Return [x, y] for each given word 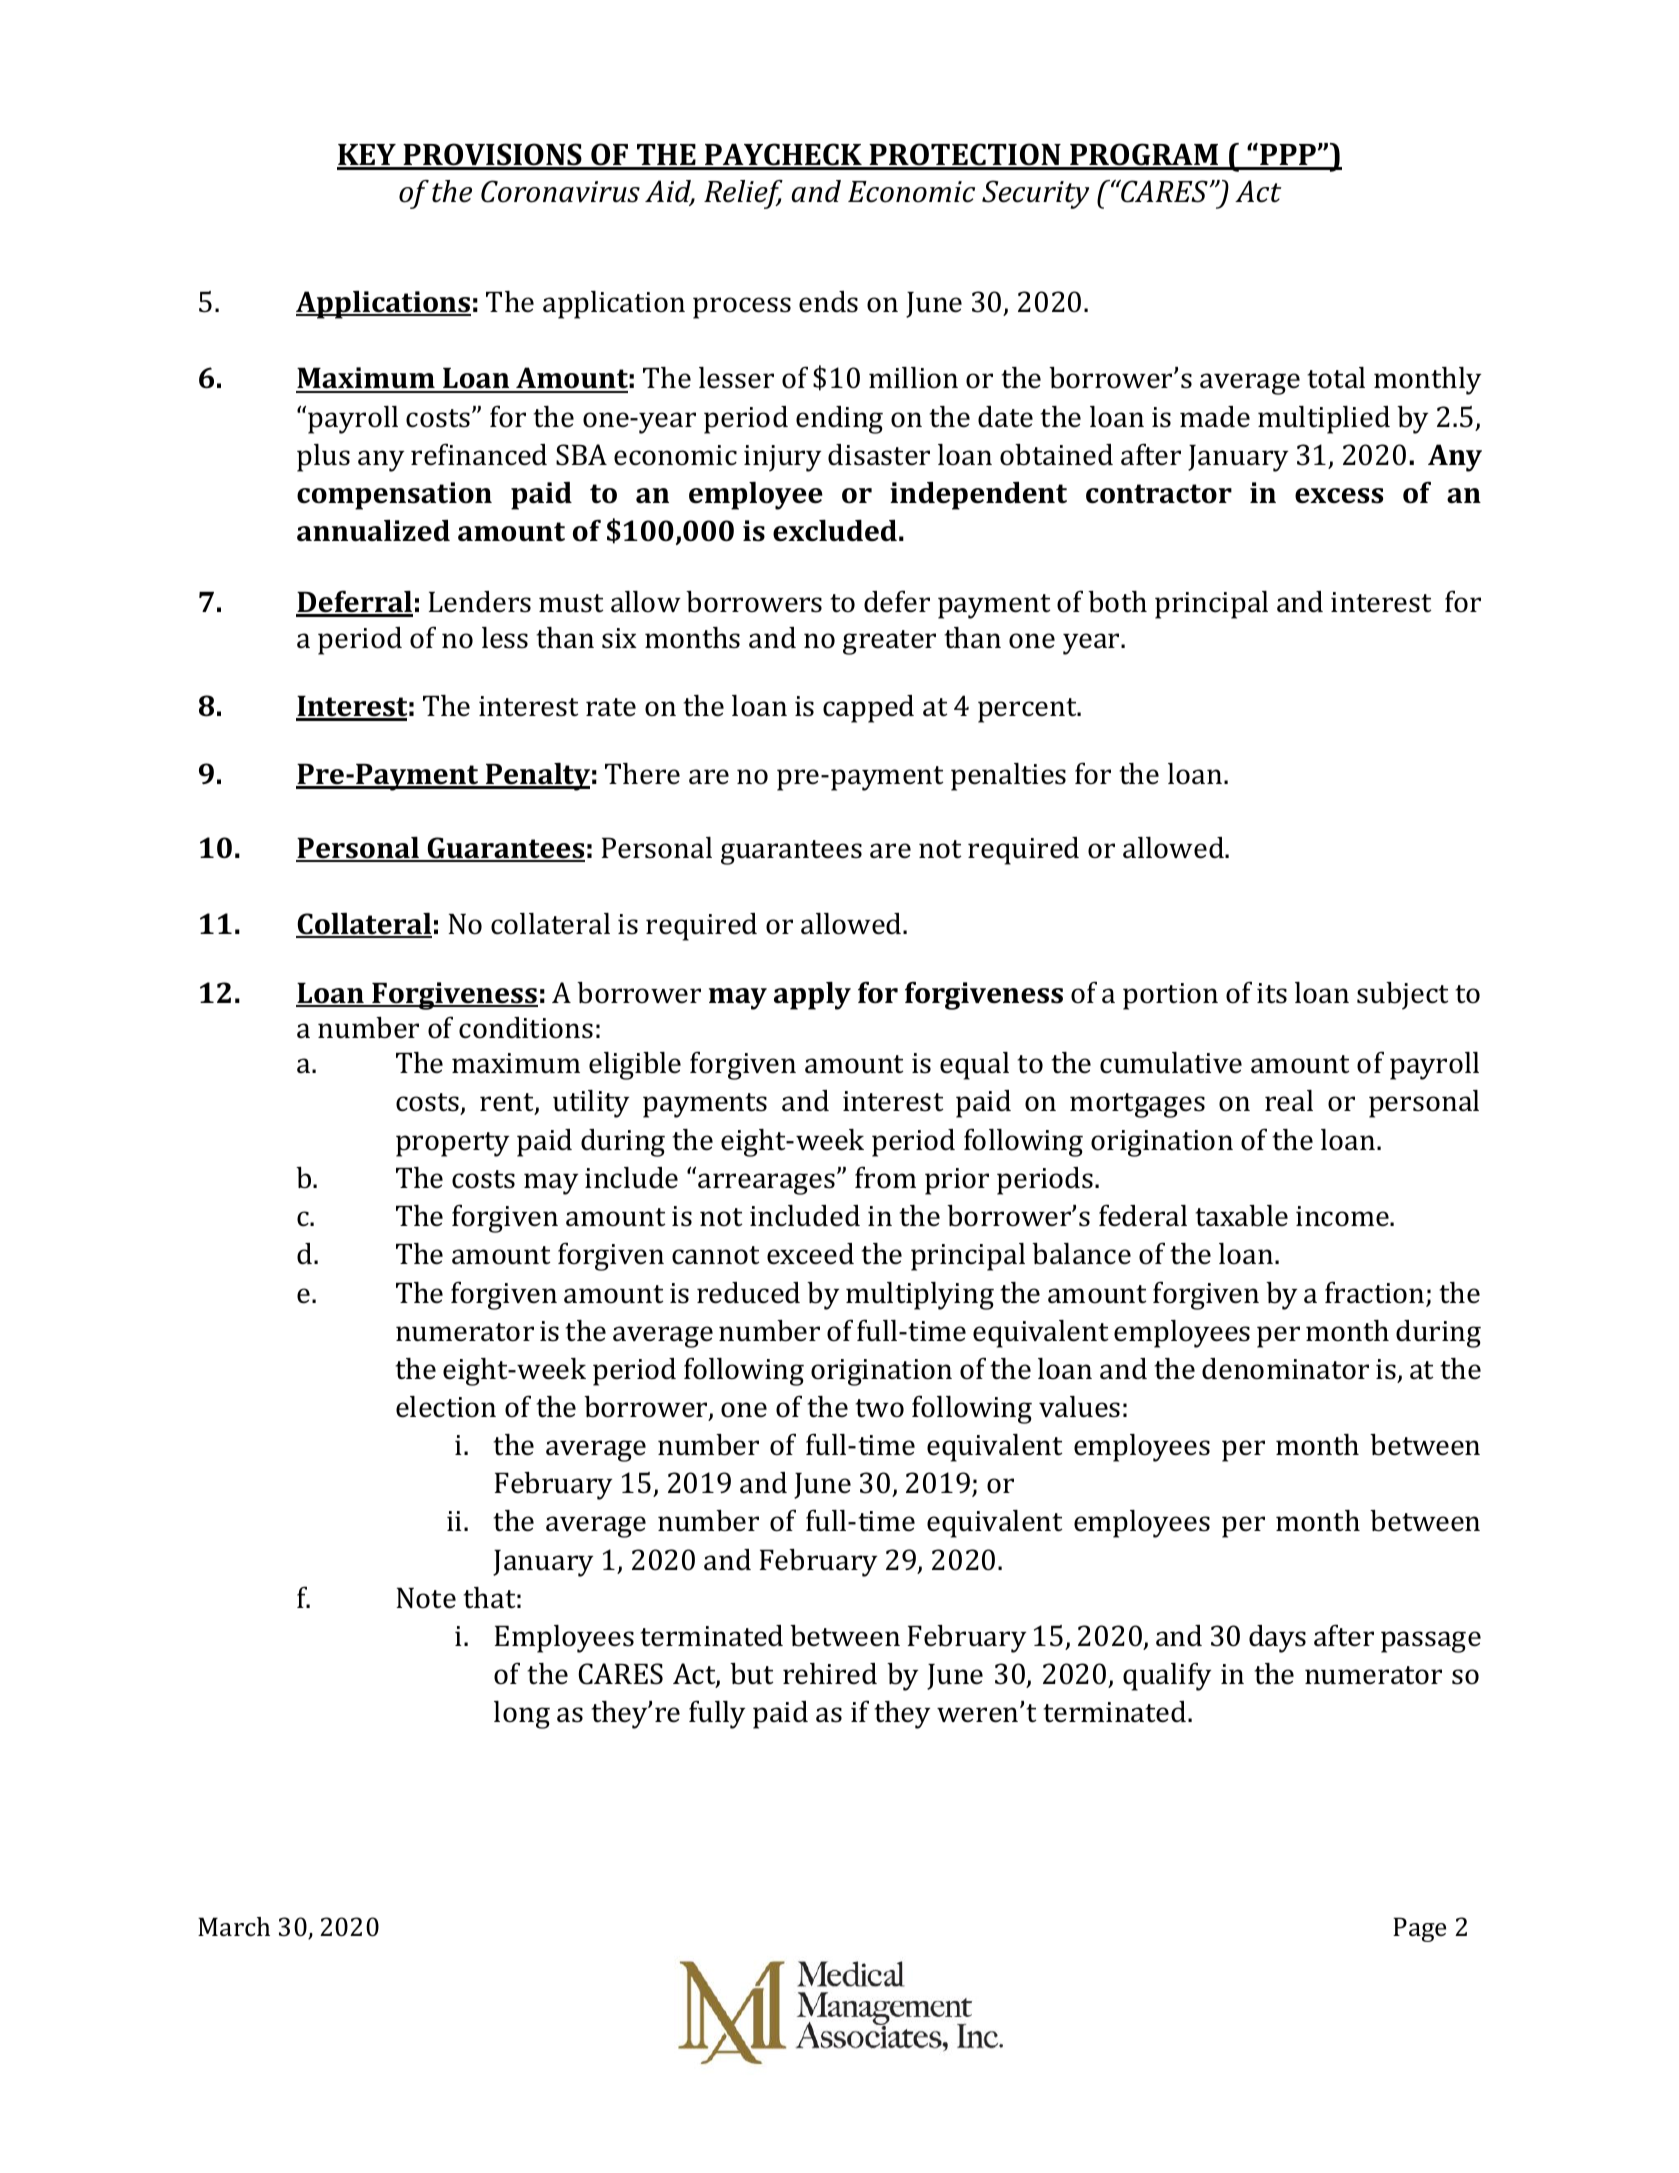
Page [1419, 1929]
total [1336, 378]
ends [828, 302]
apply [812, 996]
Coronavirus [560, 191]
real [1289, 1101]
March [234, 1927]
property [452, 1144]
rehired [830, 1674]
